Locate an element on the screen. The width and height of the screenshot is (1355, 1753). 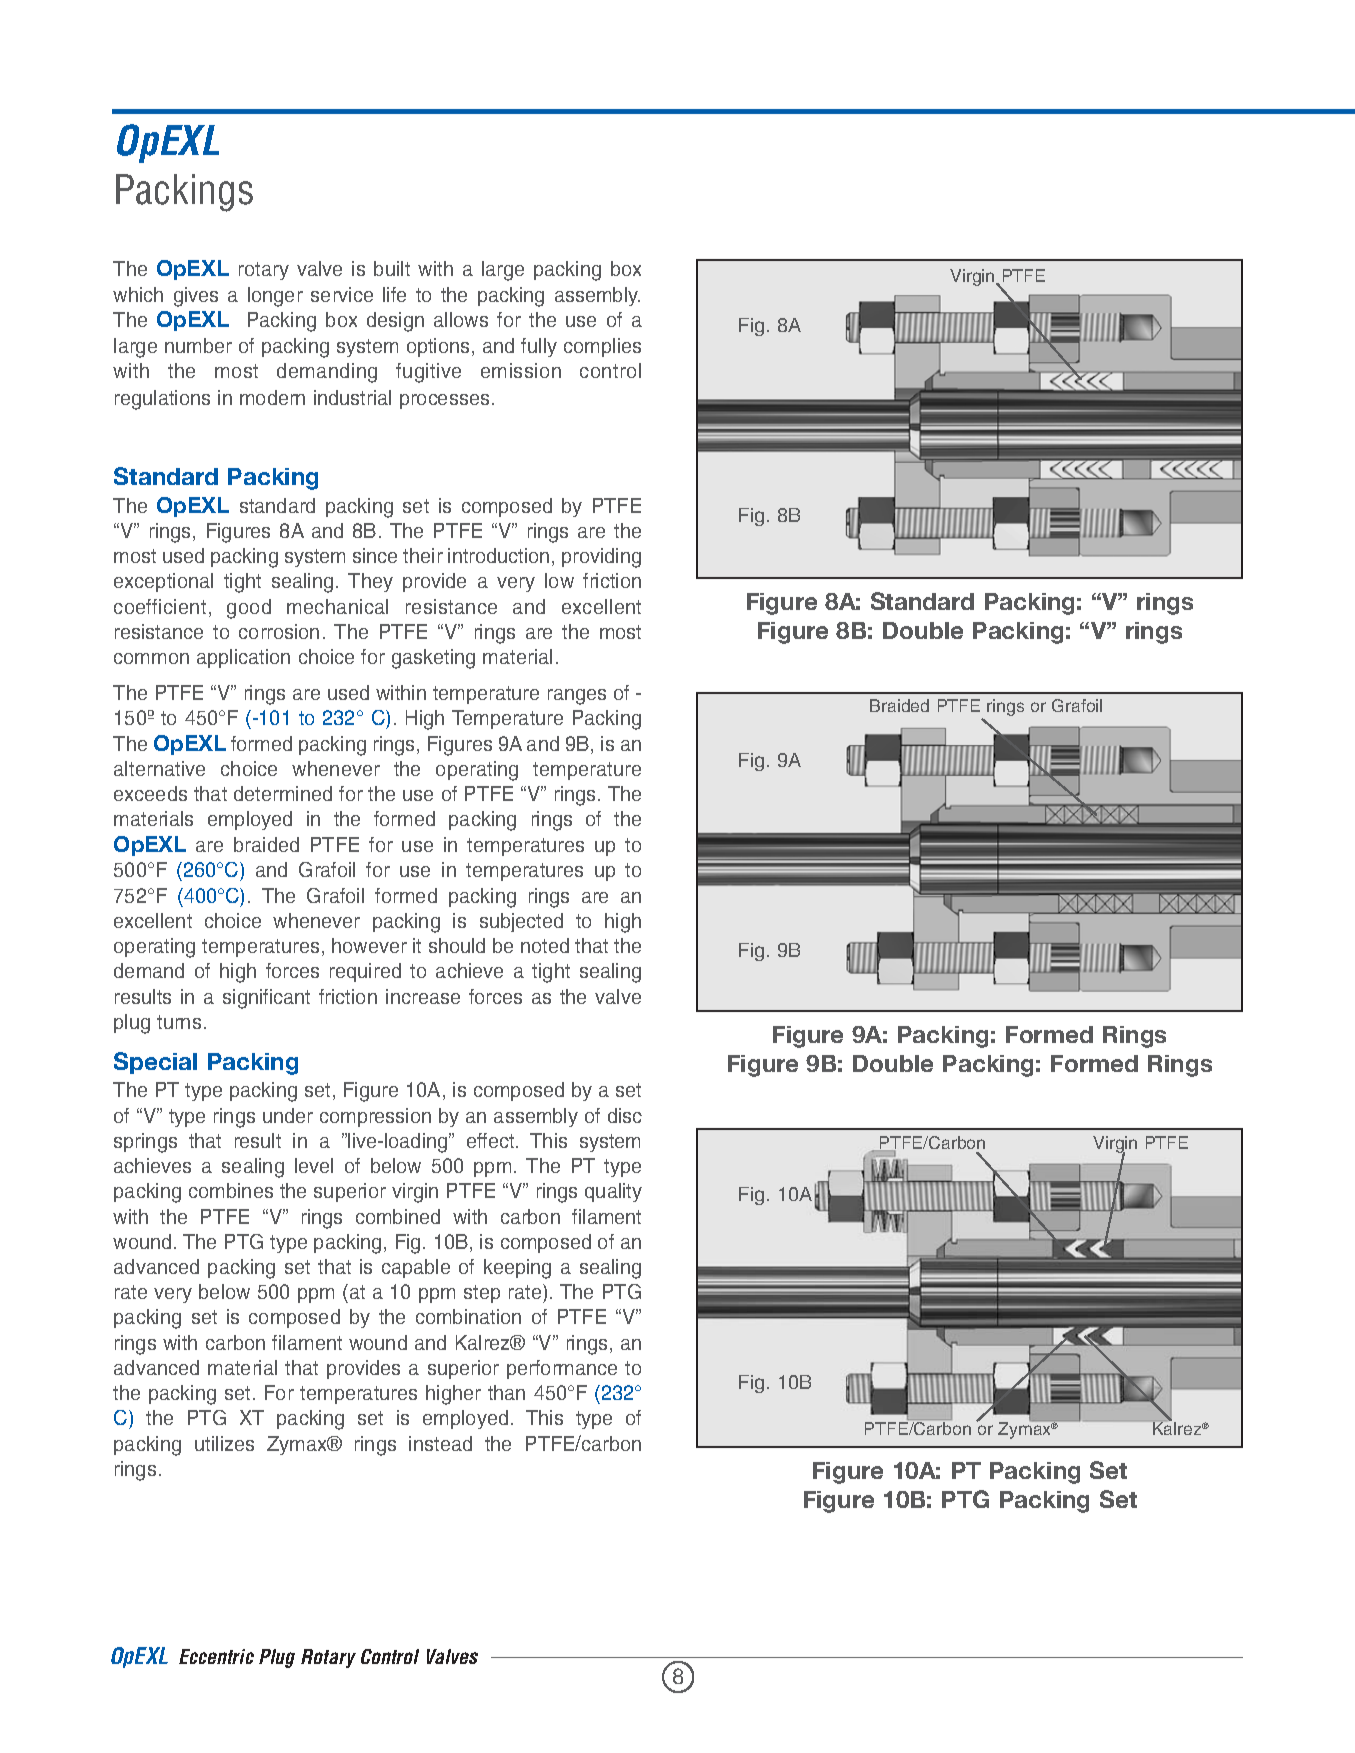
gives is located at coordinates (196, 297).
